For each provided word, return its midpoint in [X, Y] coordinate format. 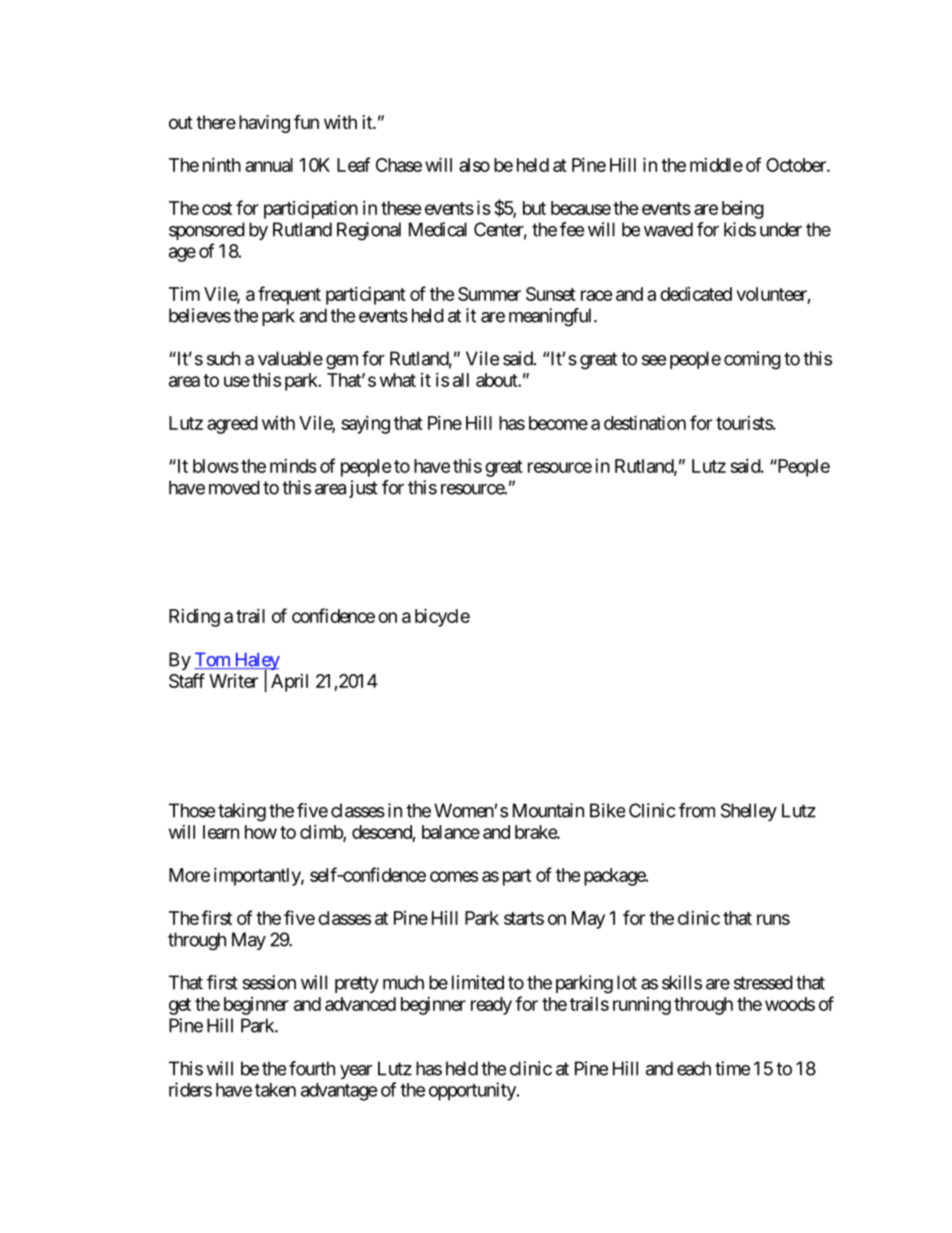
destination [645, 422]
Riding [194, 618]
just [363, 489]
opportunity [473, 1091]
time [732, 1068]
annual [269, 165]
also [474, 165]
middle [716, 165]
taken [275, 1090]
